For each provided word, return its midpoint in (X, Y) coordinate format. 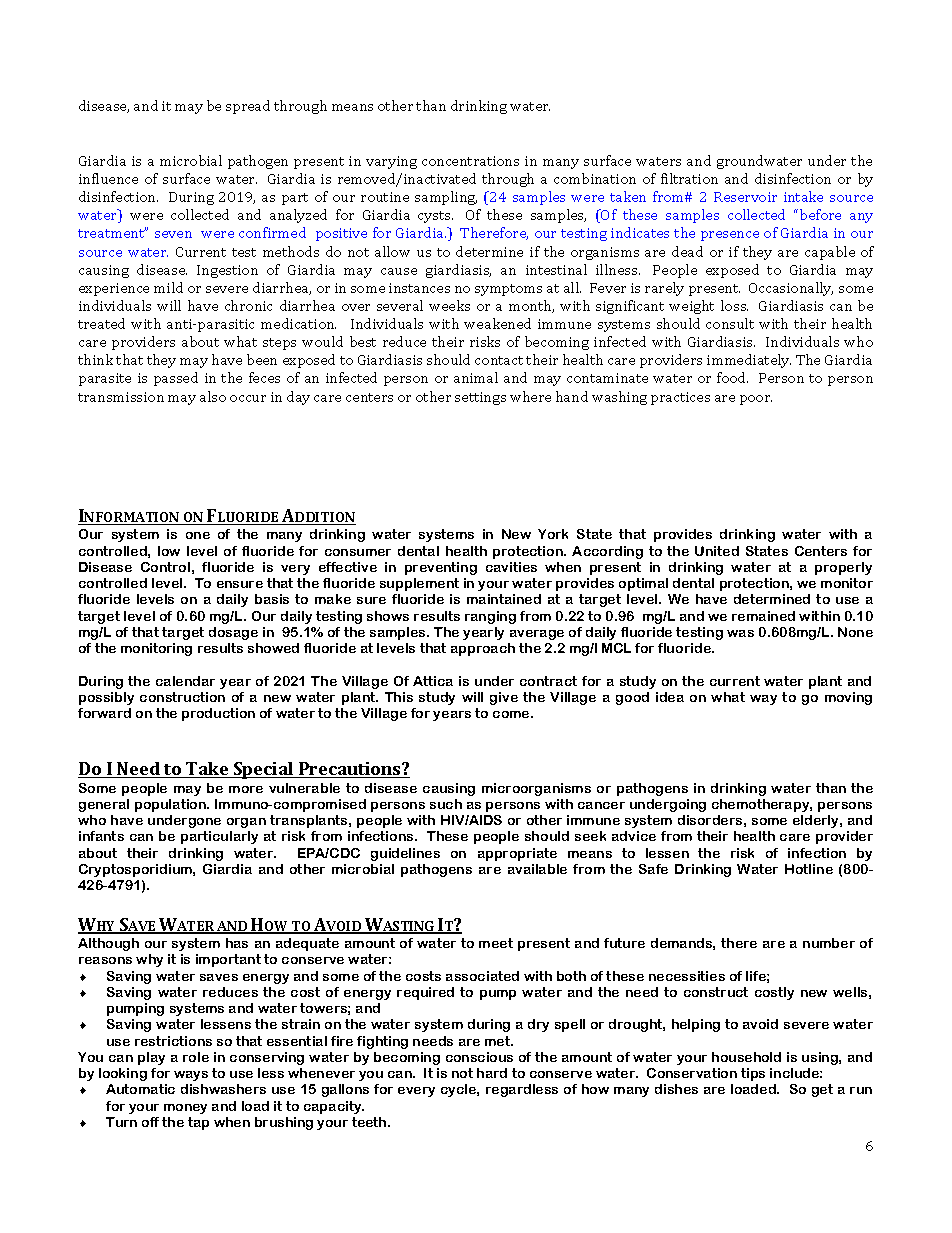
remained (763, 616)
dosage (233, 633)
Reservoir (745, 197)
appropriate (517, 854)
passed (176, 379)
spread (248, 107)
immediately (749, 361)
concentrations (470, 161)
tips (753, 1074)
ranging (490, 617)
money (185, 1109)
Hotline (809, 869)
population (171, 805)
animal (476, 377)
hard (492, 1073)
